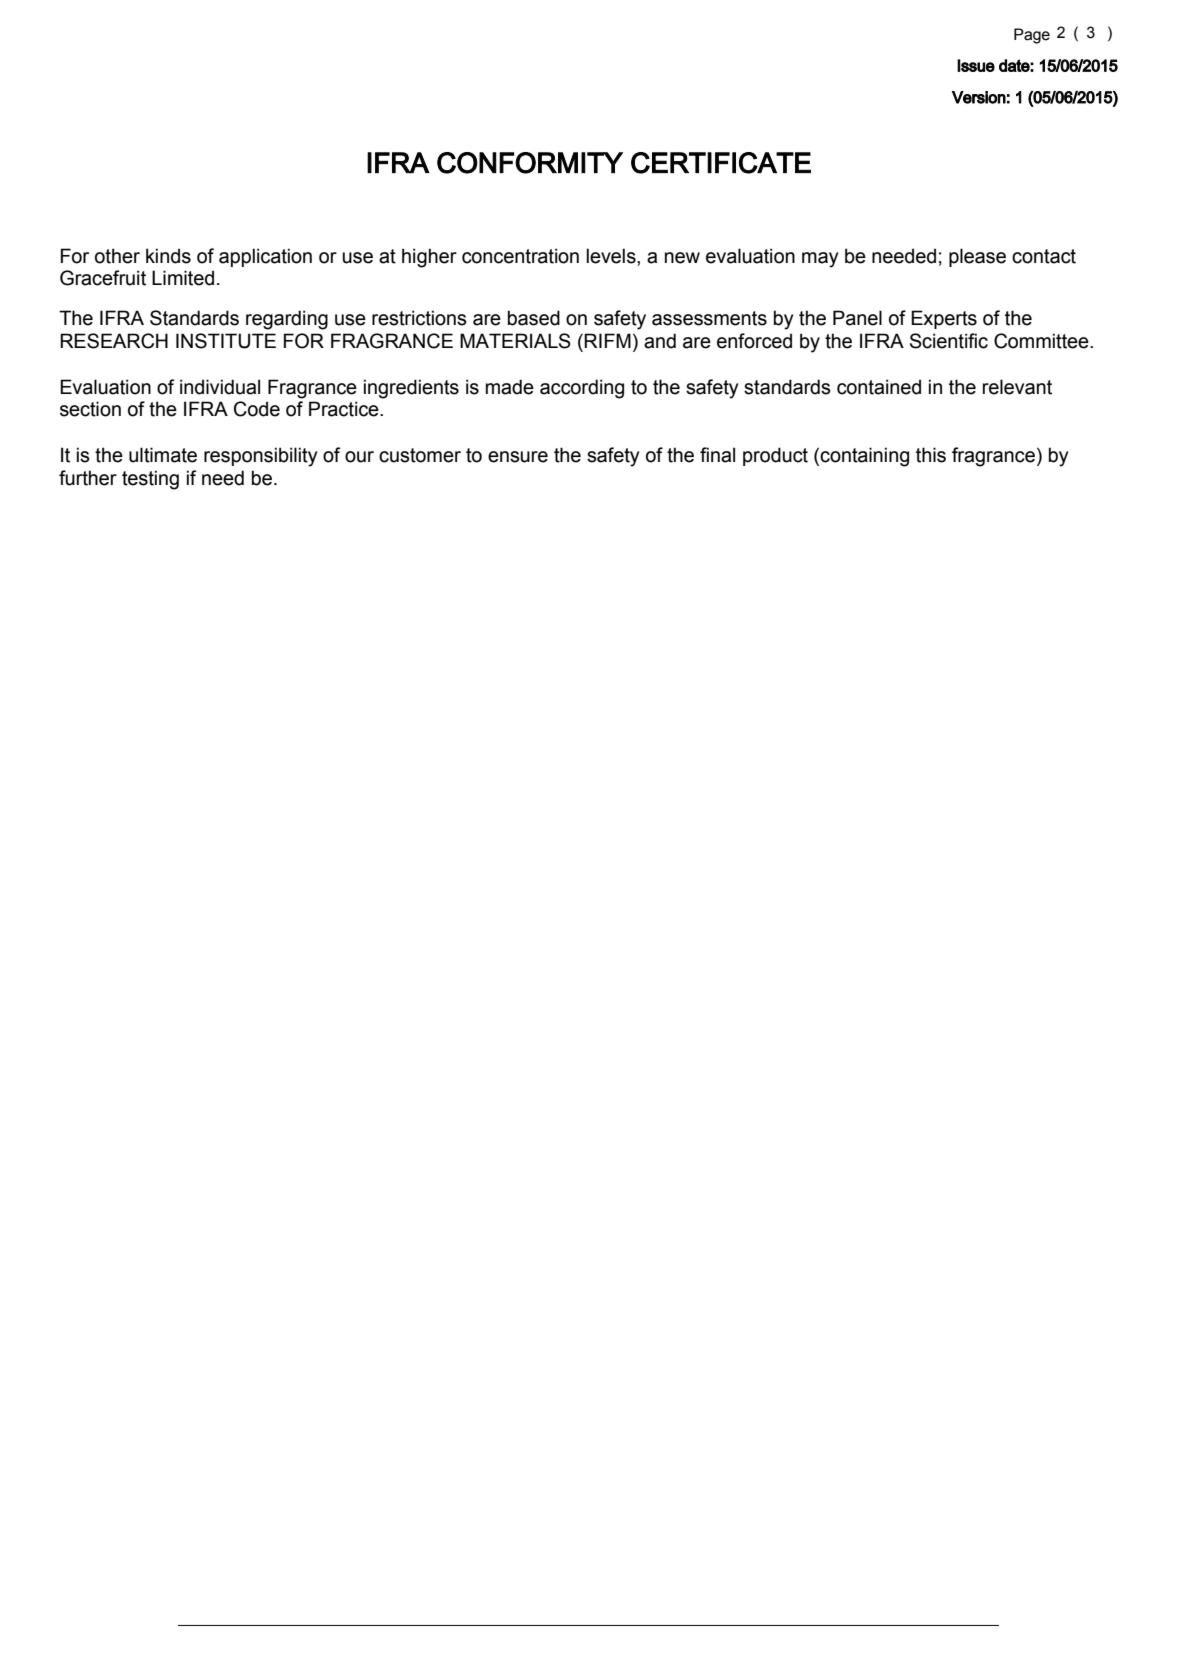 The height and width of the screenshot is (1665, 1177). Describe the element at coordinates (520, 256) in the screenshot. I see `concentration` at that location.
